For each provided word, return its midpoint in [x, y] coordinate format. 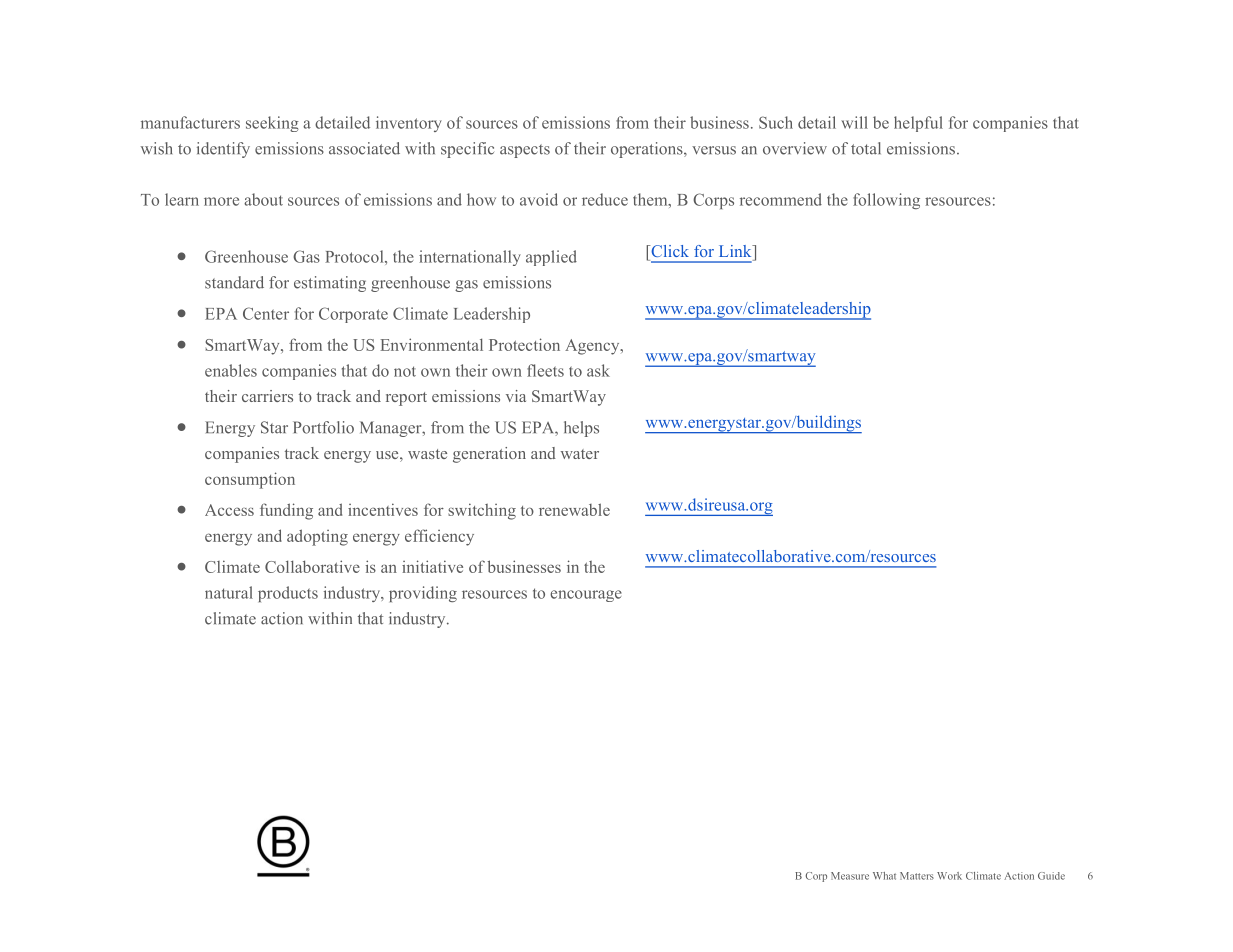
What [884, 876]
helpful [918, 124]
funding [286, 511]
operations [648, 150]
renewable [574, 509]
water [580, 454]
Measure [850, 876]
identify [223, 150]
